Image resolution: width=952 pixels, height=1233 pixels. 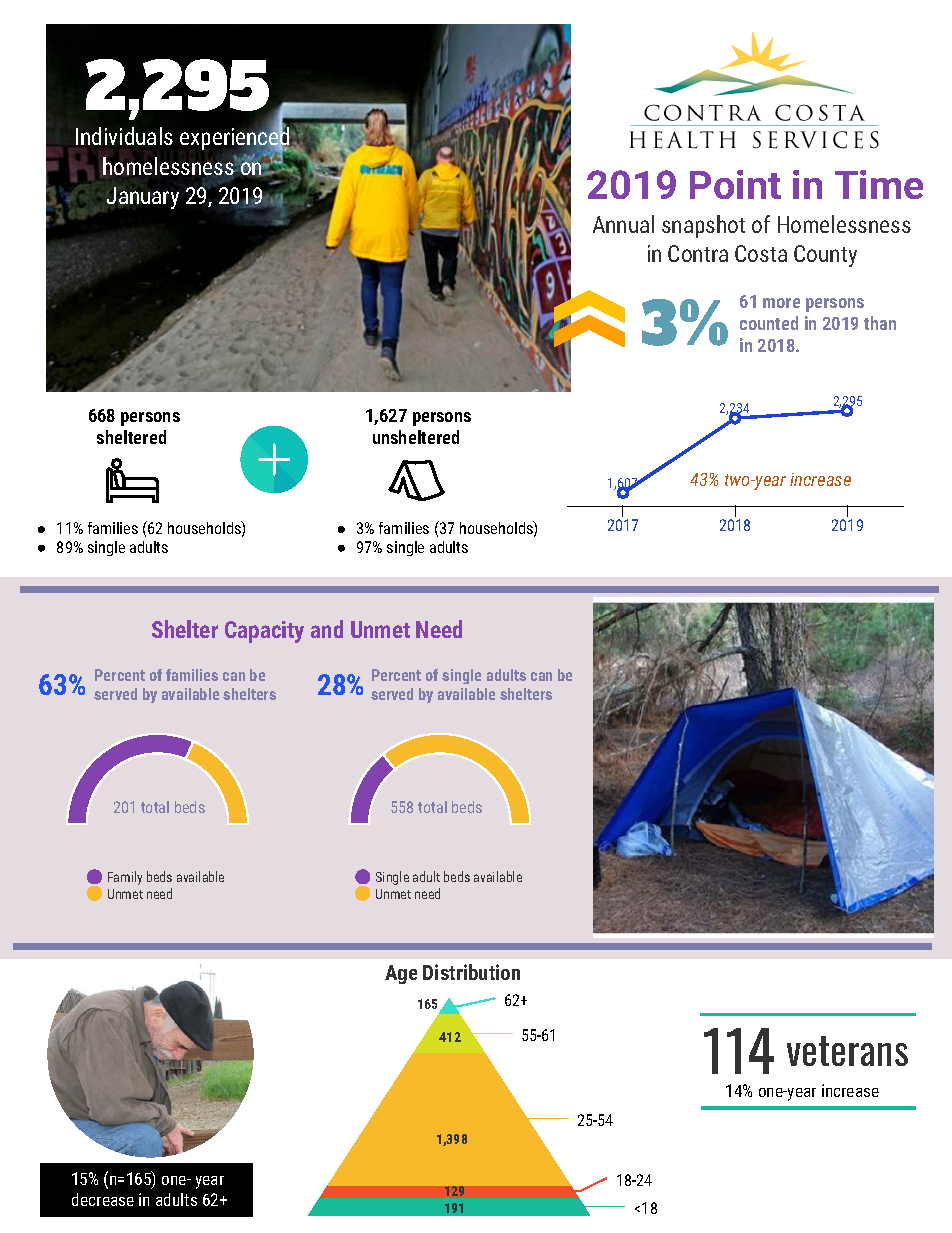 I want to click on January, so click(x=143, y=198).
